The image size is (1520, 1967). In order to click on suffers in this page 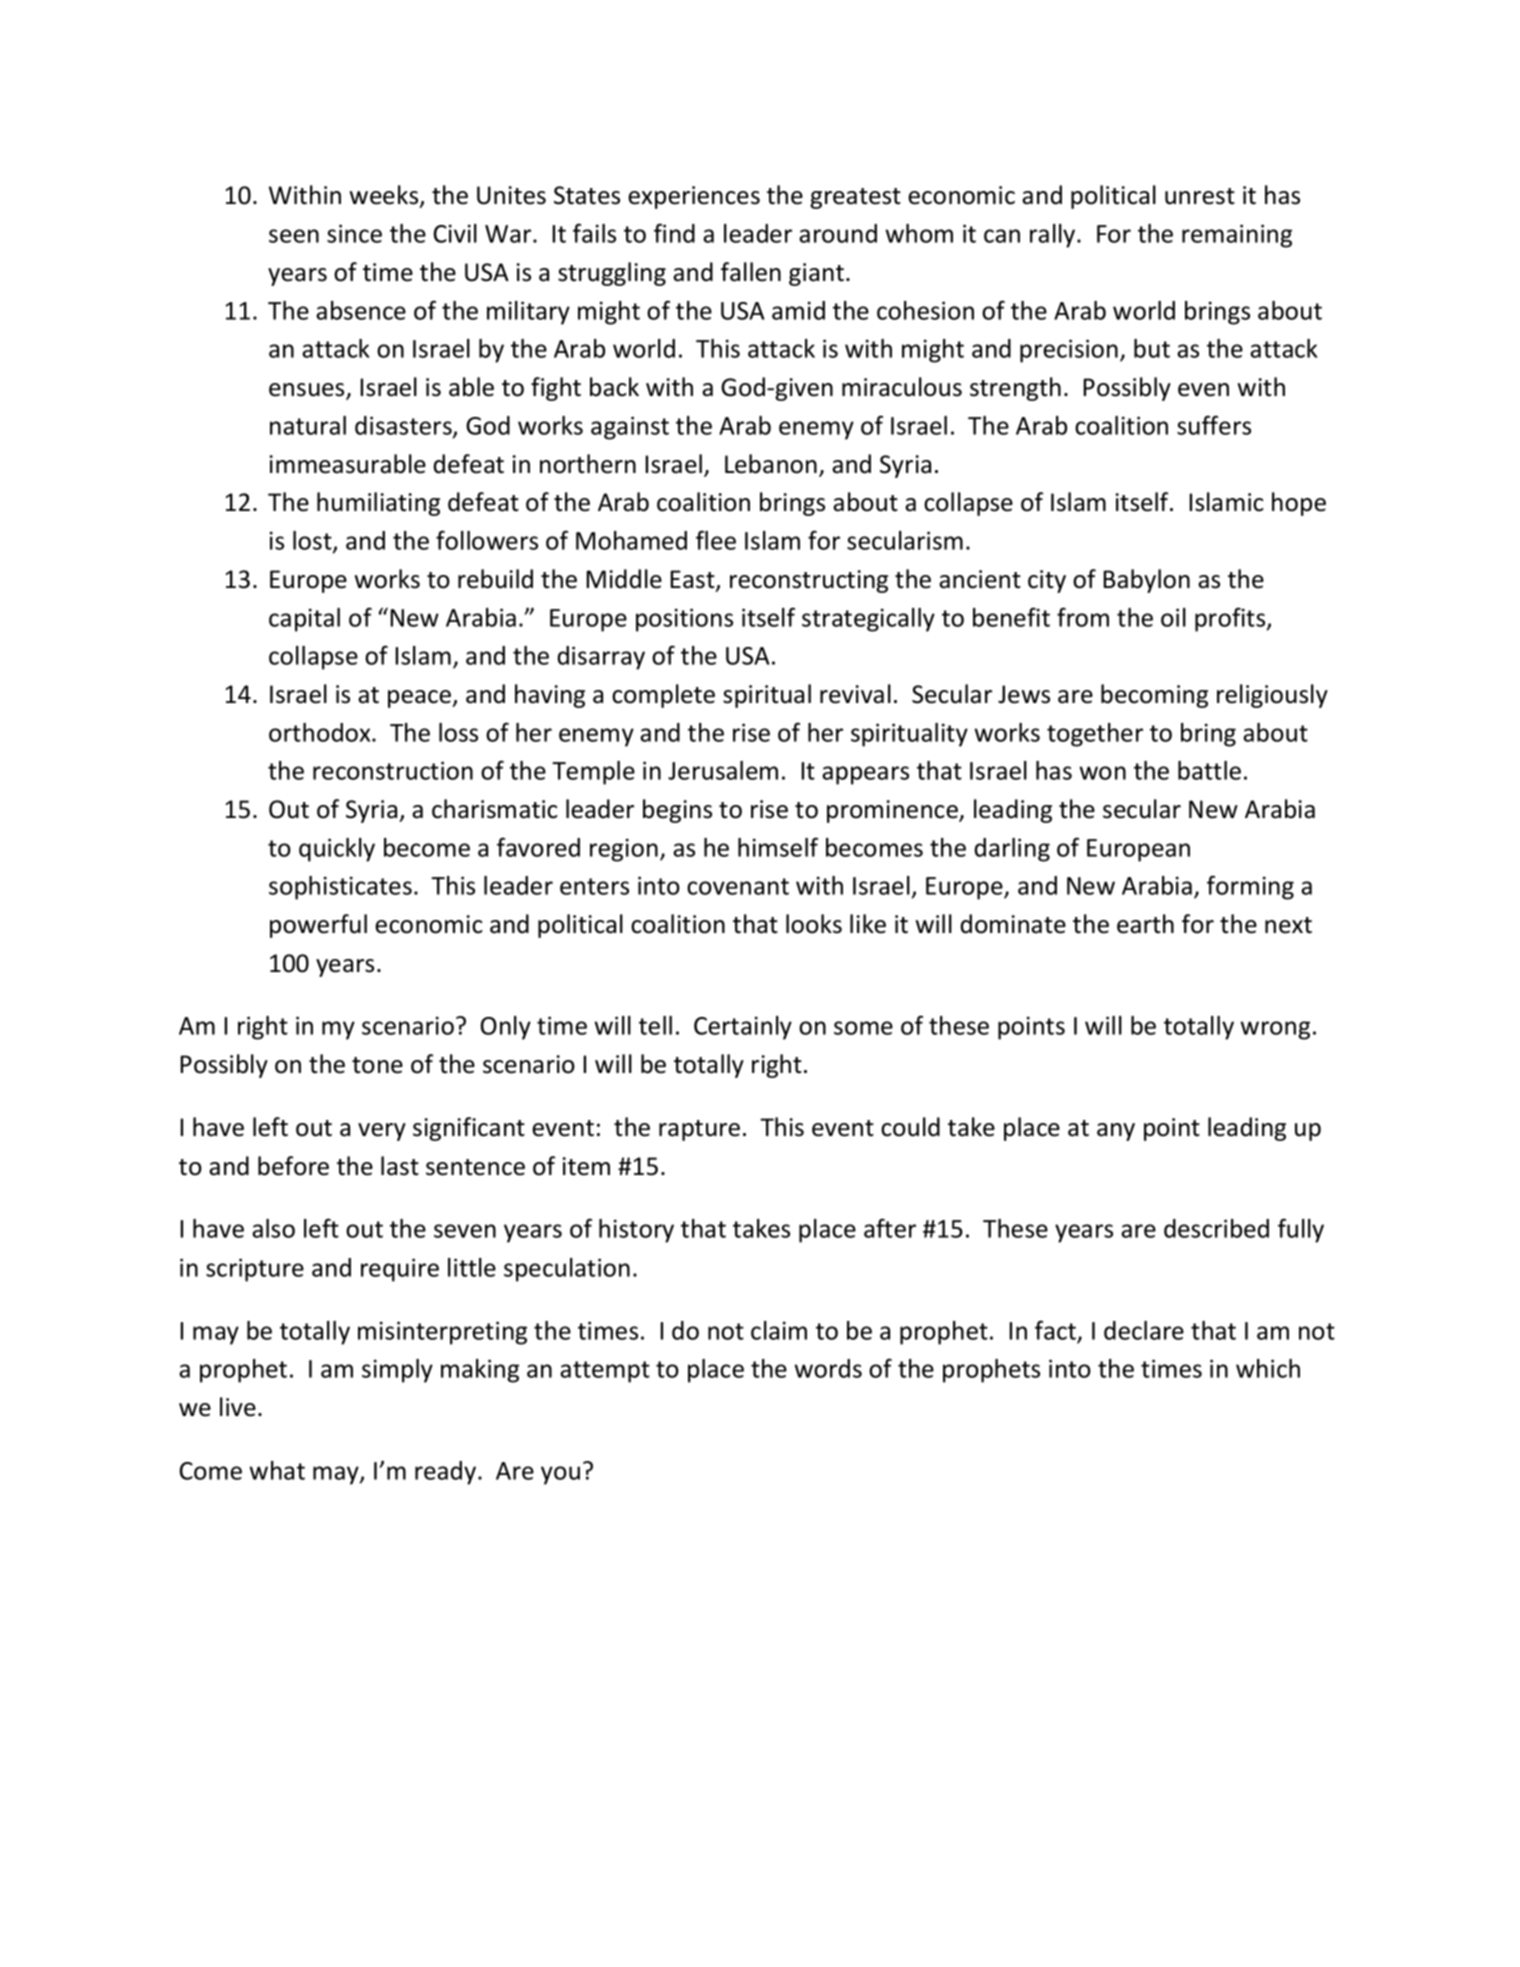, I will do `click(1214, 425)`.
